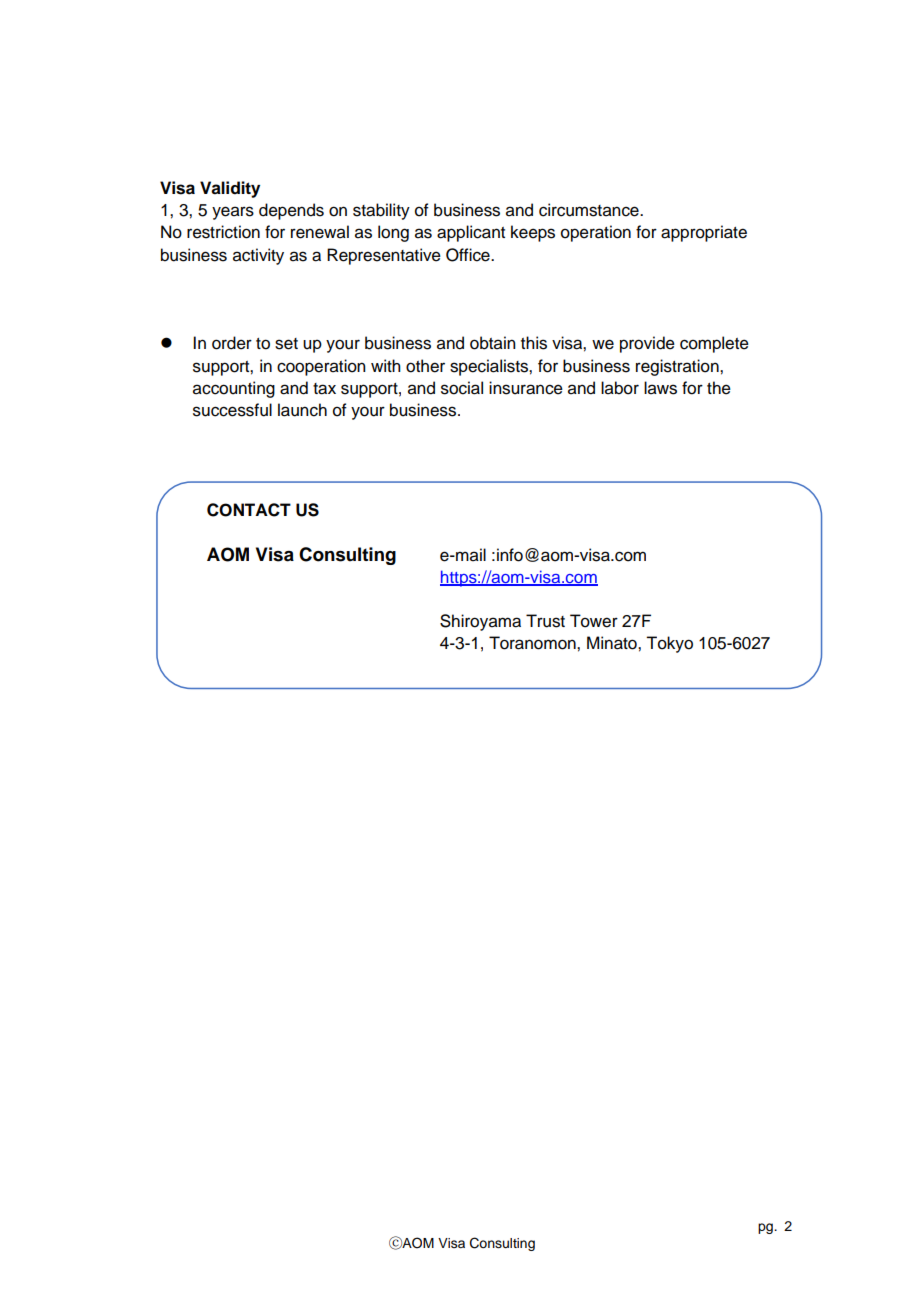  I want to click on obtain, so click(493, 343).
